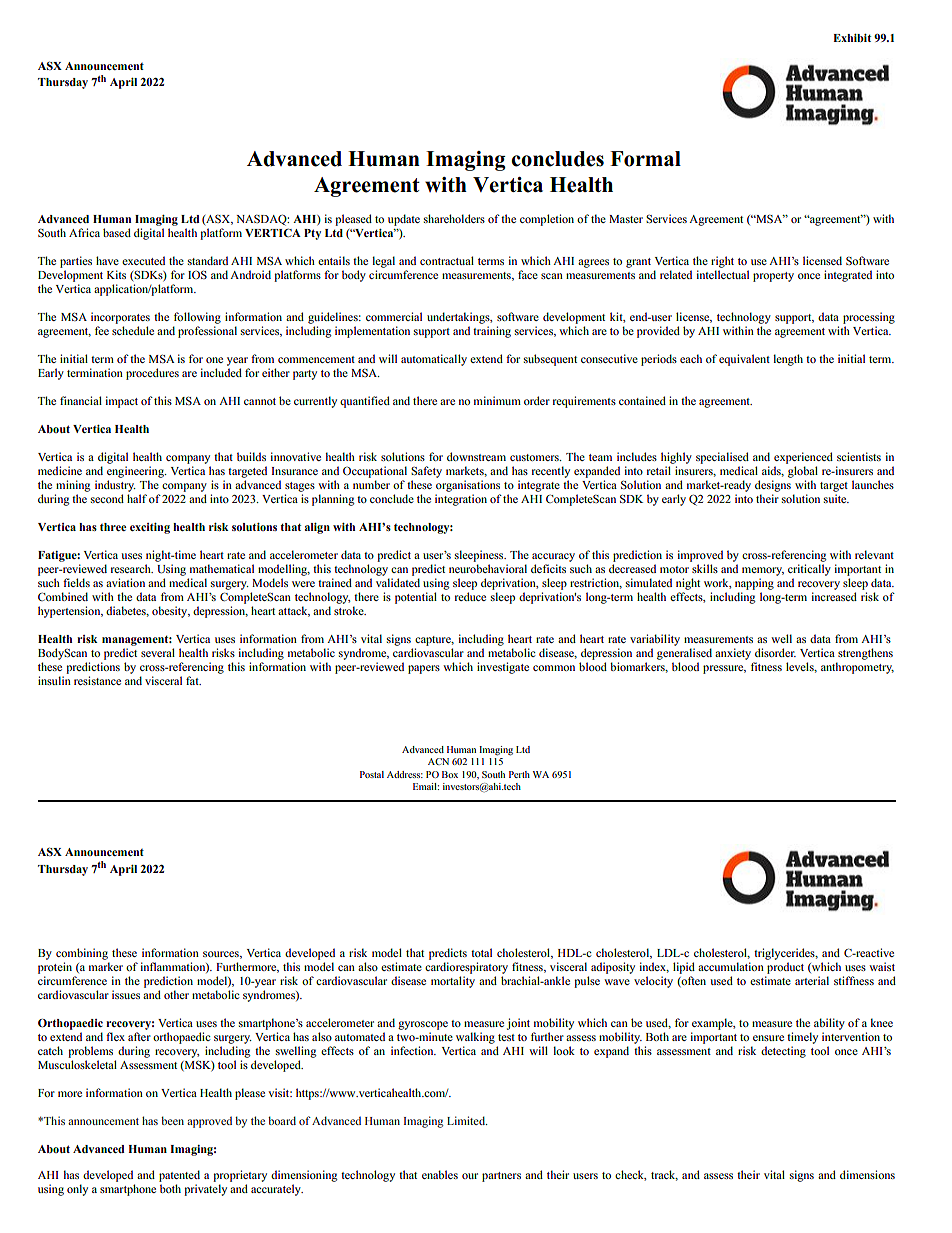 This screenshot has width=952, height=1233. I want to click on napping, so click(754, 584).
